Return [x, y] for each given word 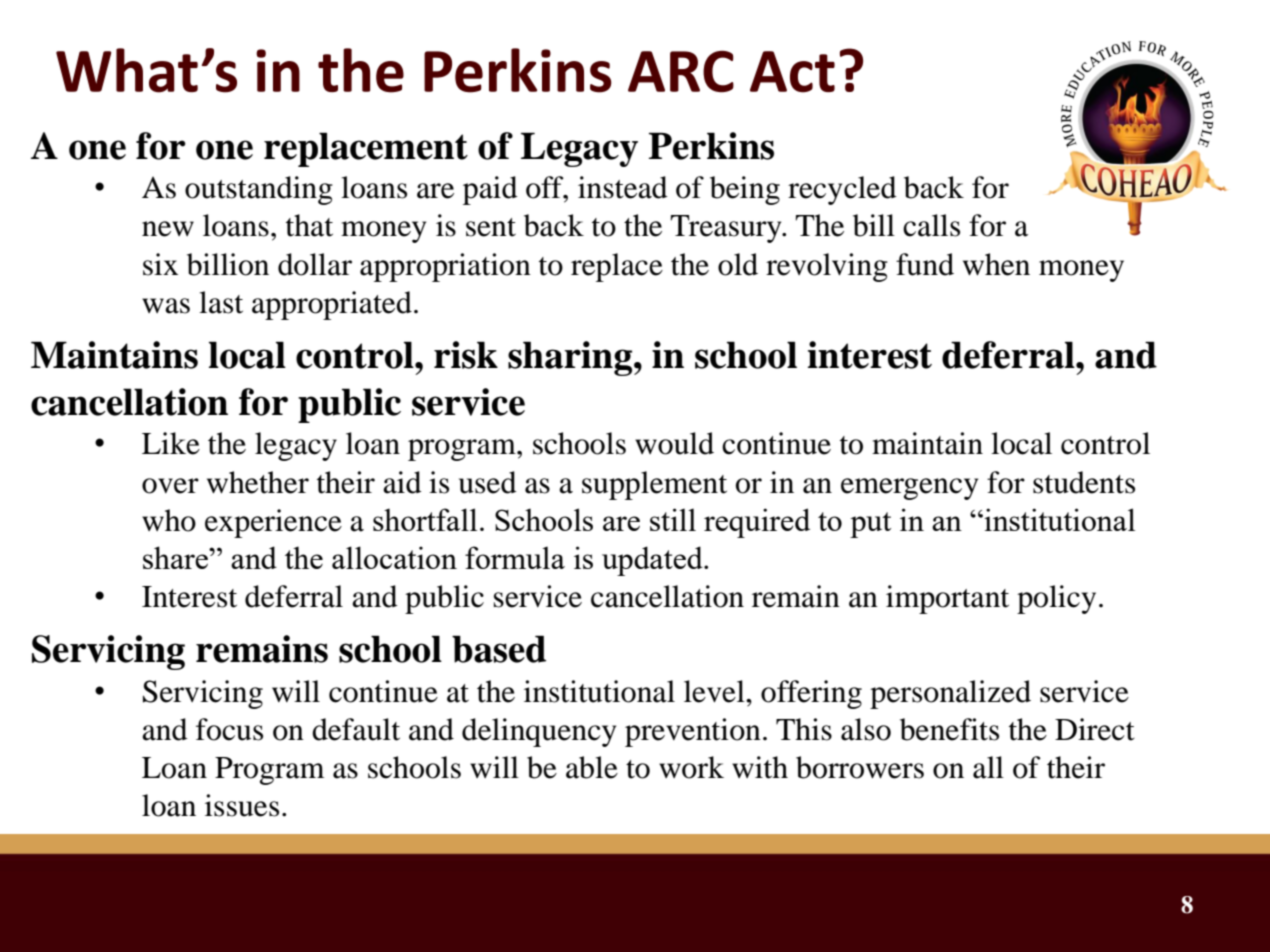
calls [931, 225]
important [947, 599]
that [309, 225]
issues [242, 805]
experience [273, 523]
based [499, 649]
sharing [571, 358]
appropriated [332, 305]
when [996, 264]
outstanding [259, 190]
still [673, 519]
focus [229, 729]
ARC [681, 72]
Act [792, 72]
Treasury [727, 229]
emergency [909, 489]
